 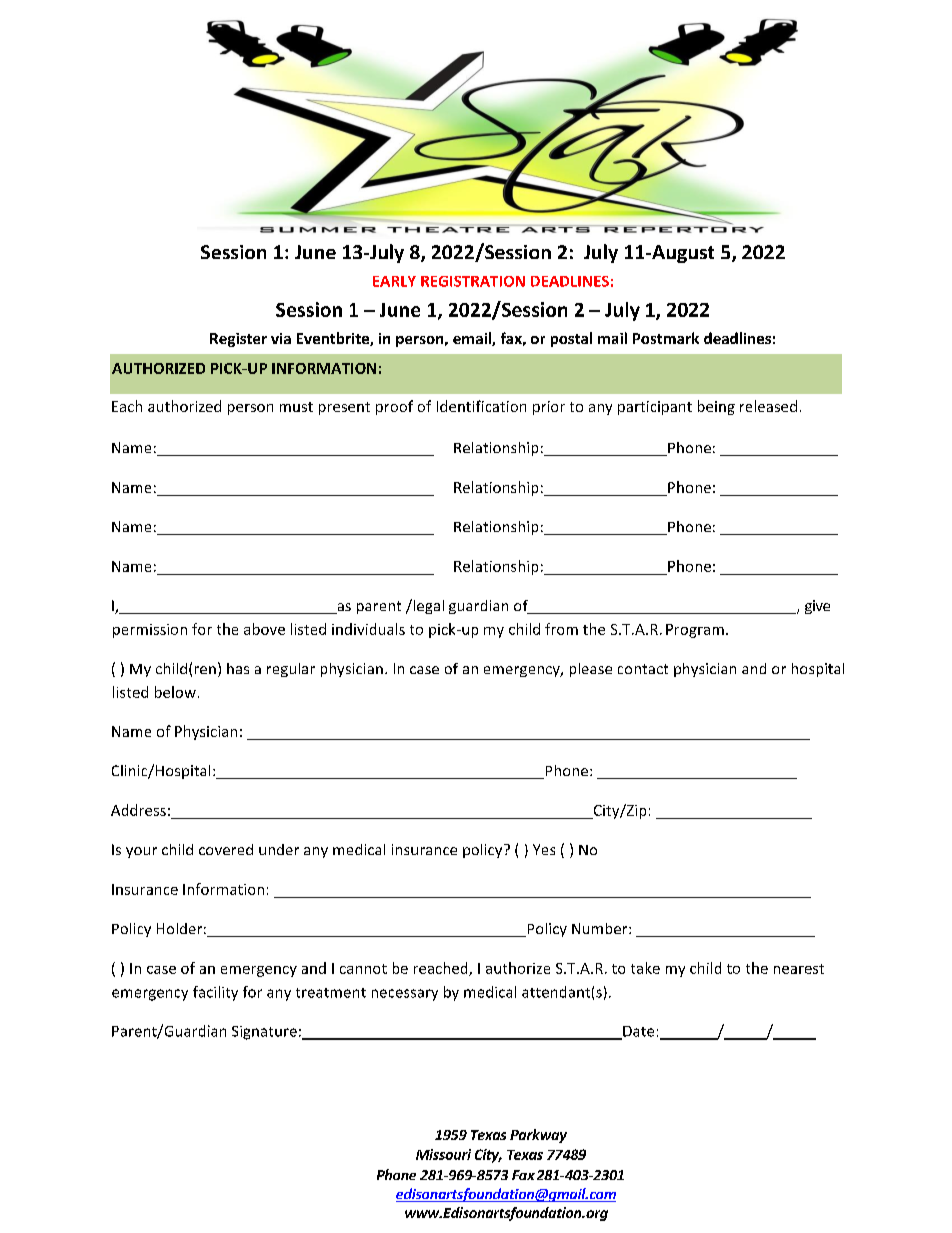 I want to click on above, so click(x=264, y=629).
